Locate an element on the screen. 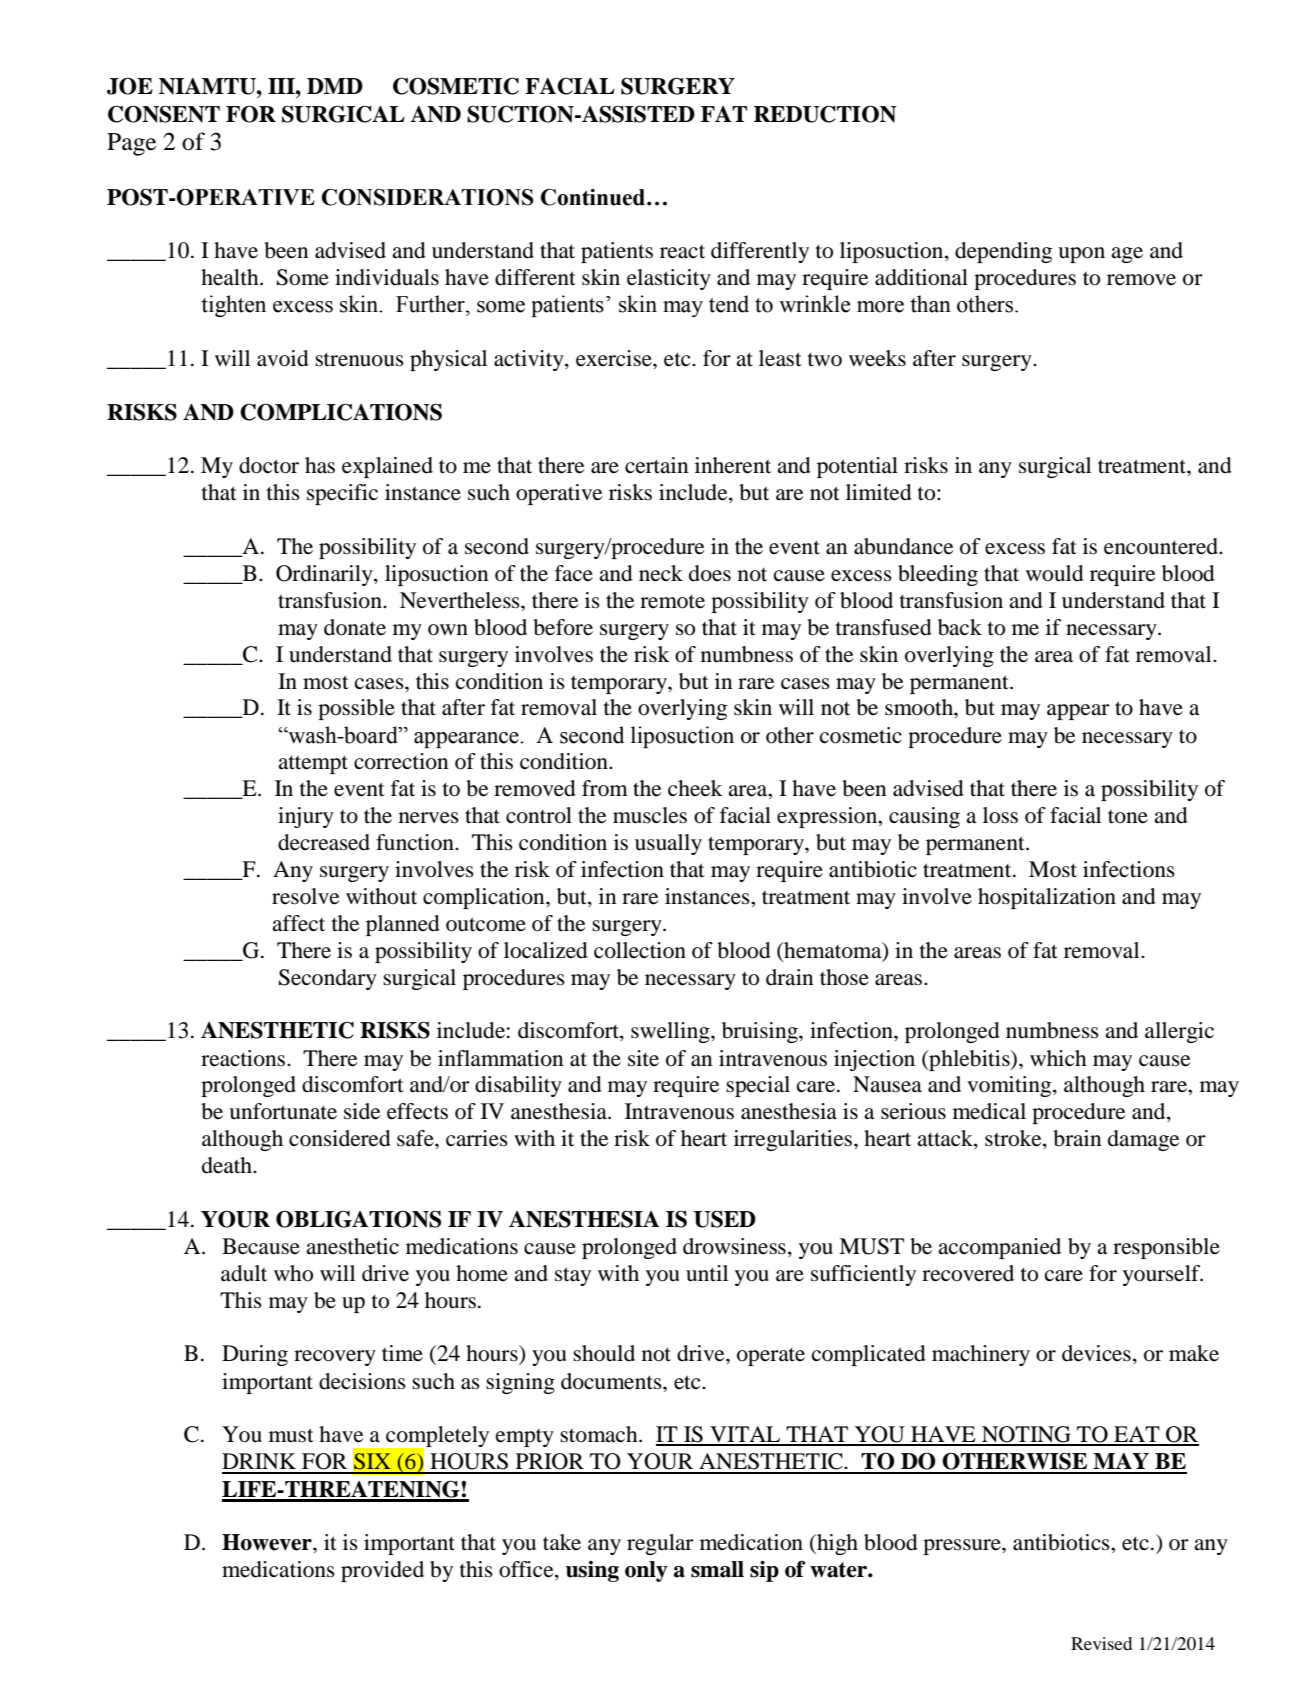  resolve is located at coordinates (305, 896).
